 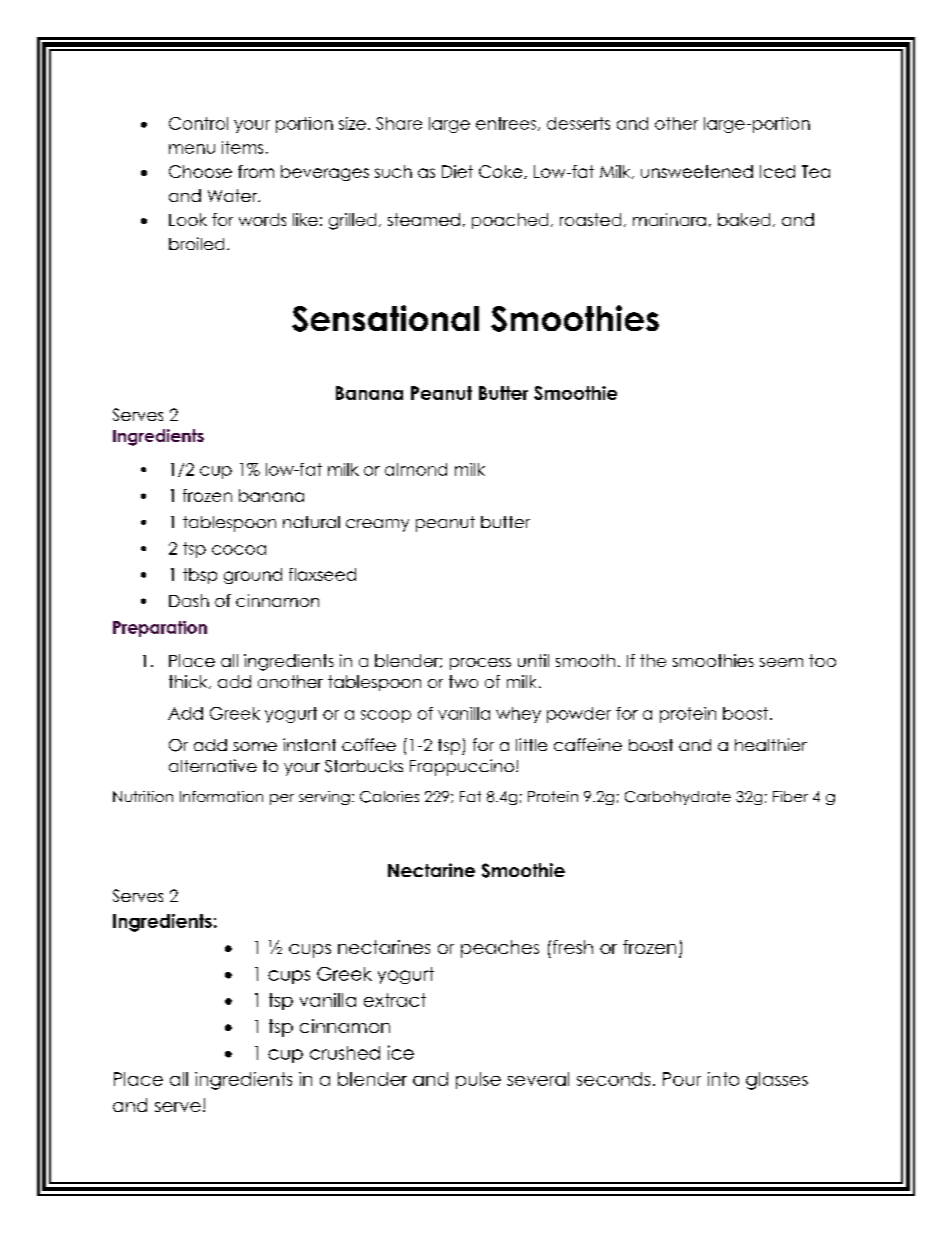 What do you see at coordinates (462, 767) in the screenshot?
I see `Frappuccino` at bounding box center [462, 767].
